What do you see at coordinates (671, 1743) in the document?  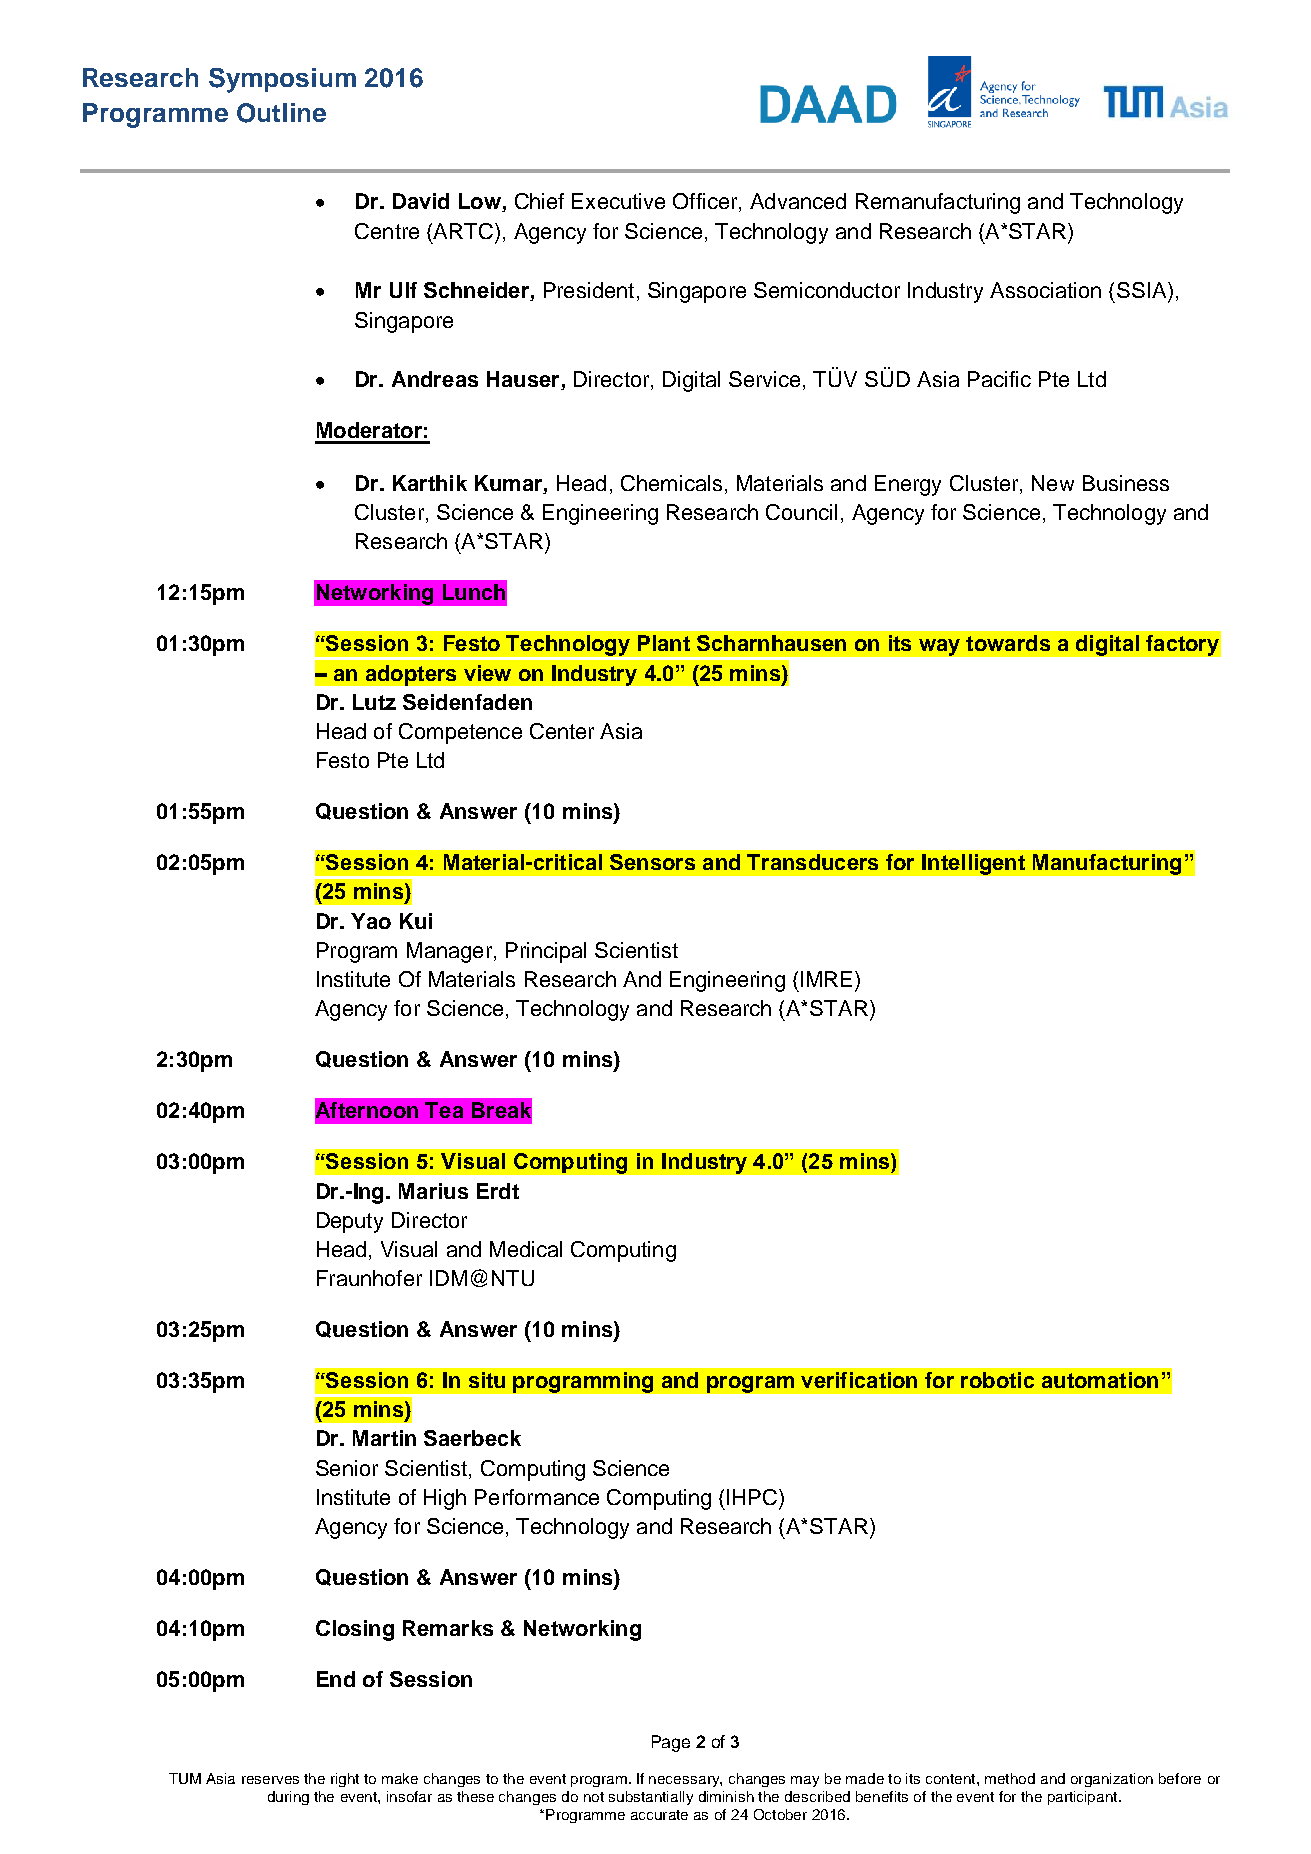 I see `Page` at bounding box center [671, 1743].
